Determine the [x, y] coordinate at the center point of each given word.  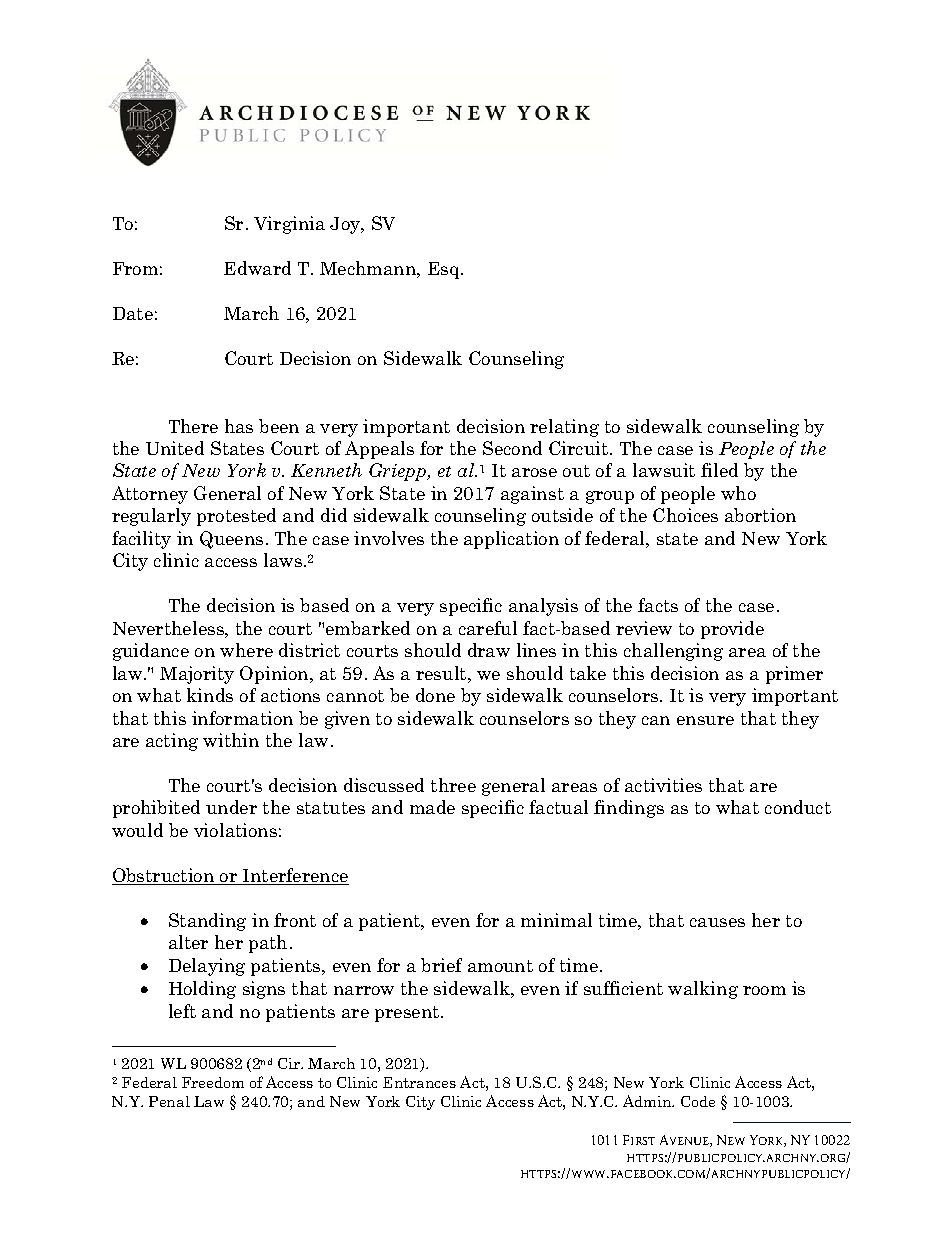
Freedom [213, 1082]
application [511, 540]
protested [236, 517]
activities [663, 785]
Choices [685, 515]
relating [564, 428]
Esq [445, 270]
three [453, 785]
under [231, 807]
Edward [257, 268]
